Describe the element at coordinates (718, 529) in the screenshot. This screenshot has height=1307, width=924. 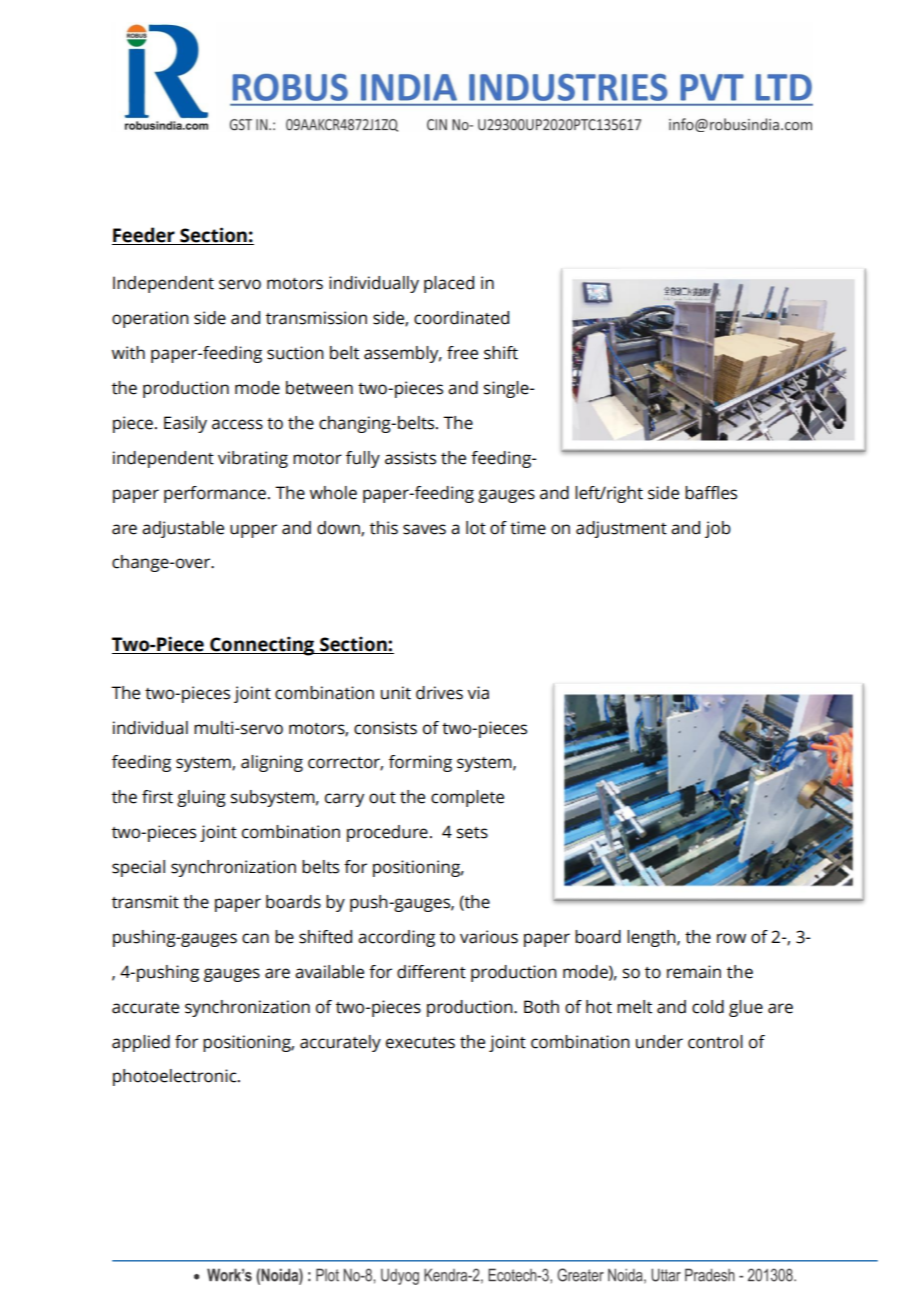
I see `job` at that location.
